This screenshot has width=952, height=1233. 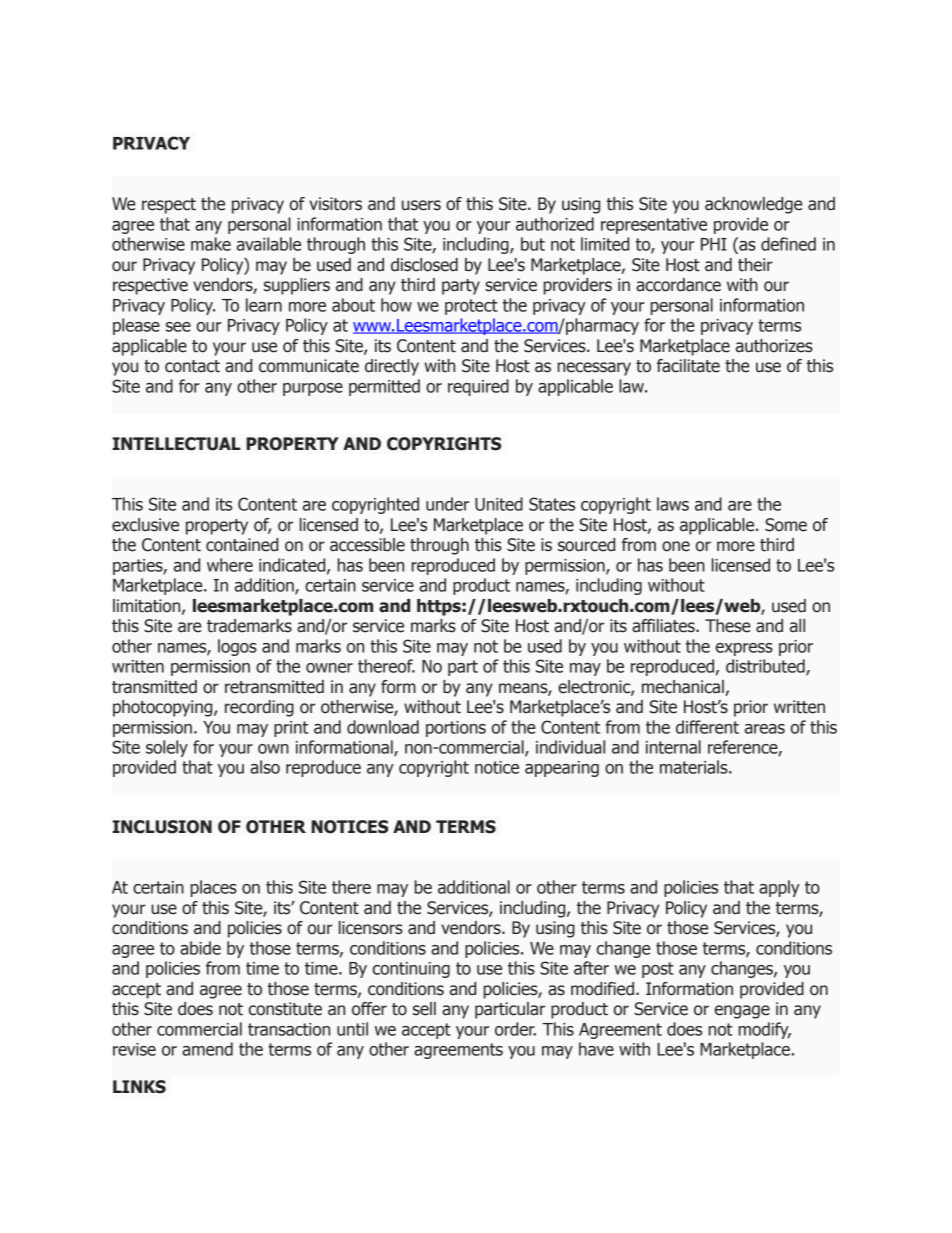 I want to click on logos, so click(x=237, y=647).
